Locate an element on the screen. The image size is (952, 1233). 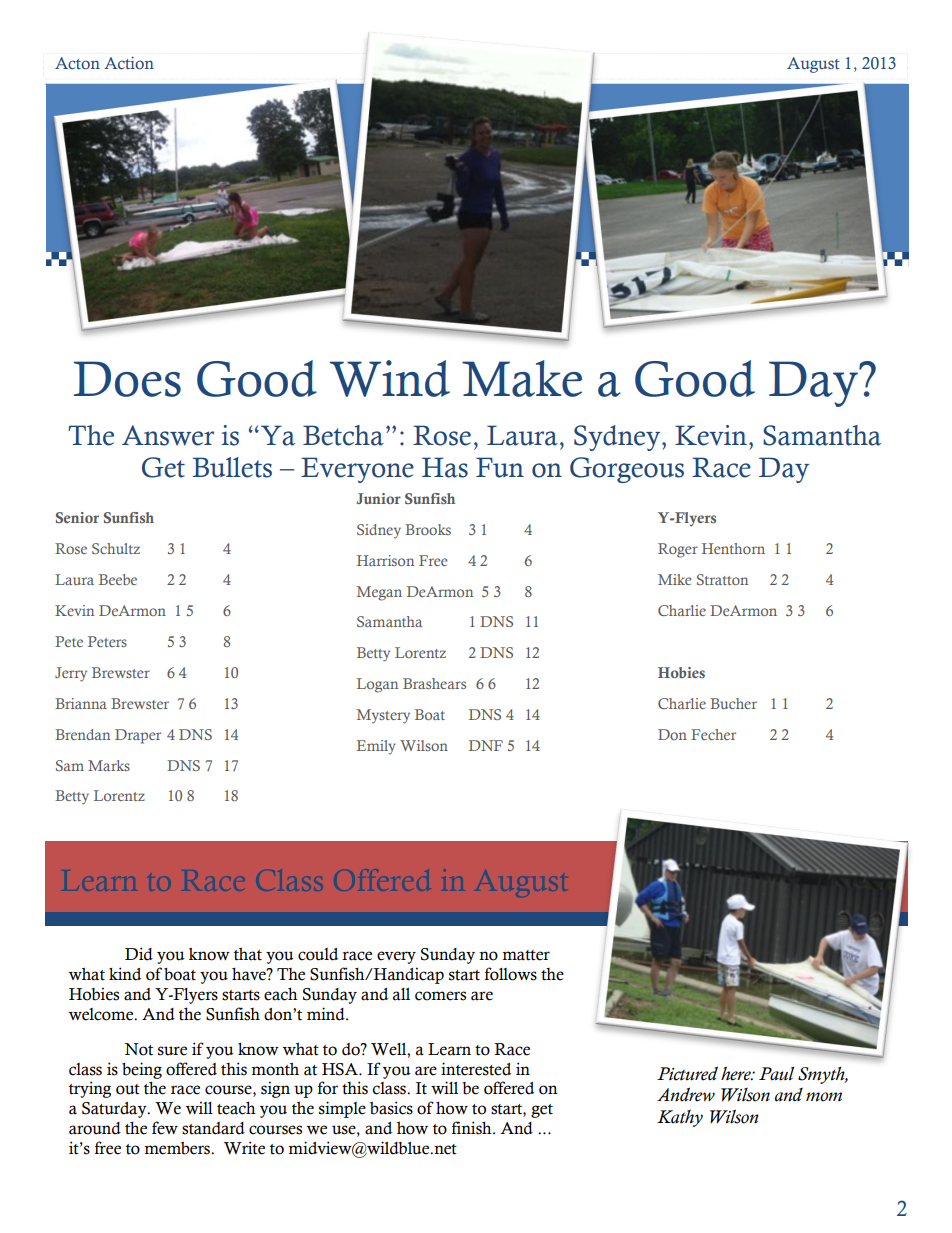
Draper is located at coordinates (138, 736).
